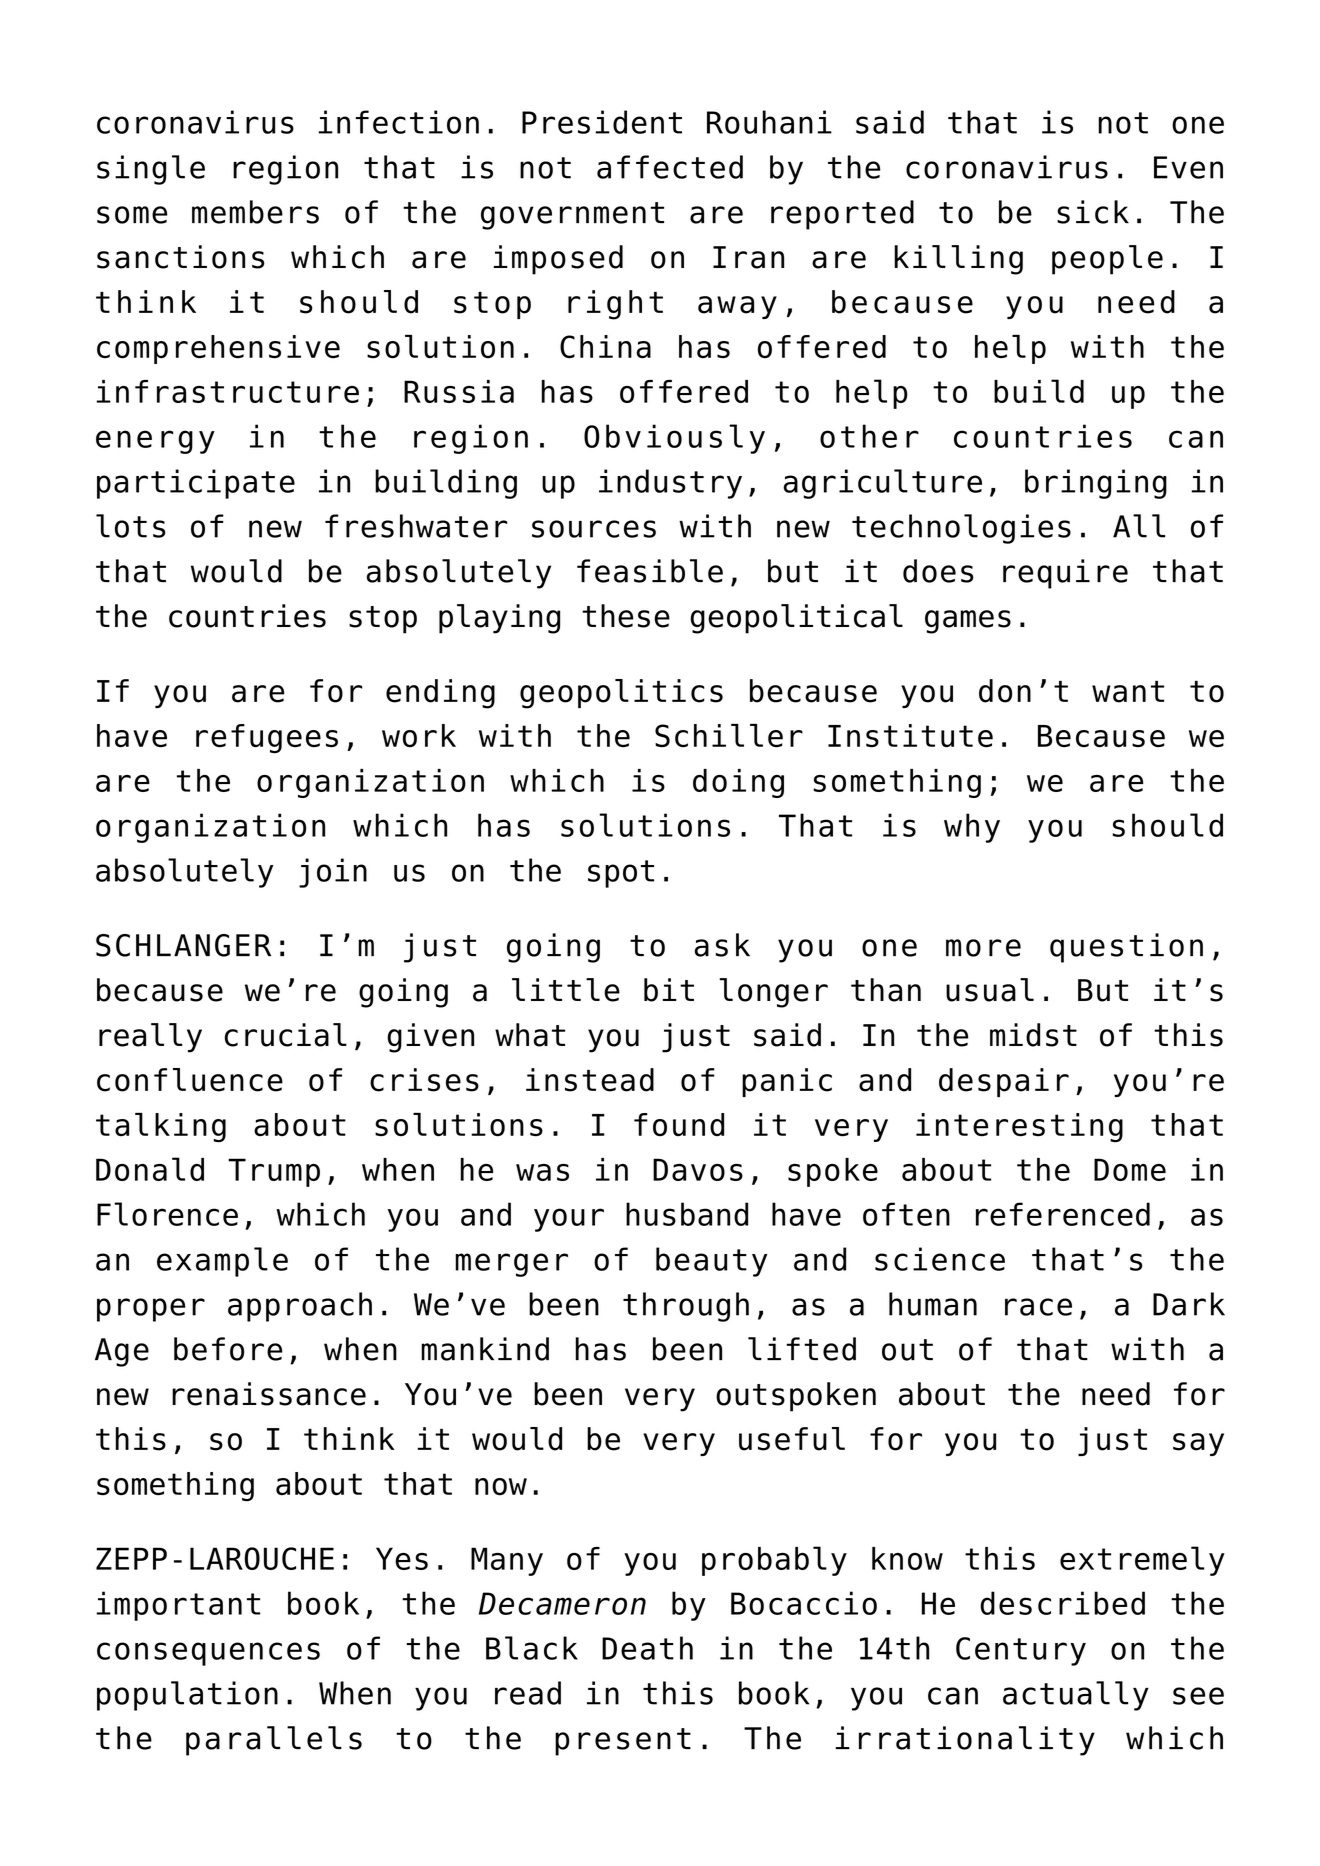  I want to click on Death, so click(647, 1648).
